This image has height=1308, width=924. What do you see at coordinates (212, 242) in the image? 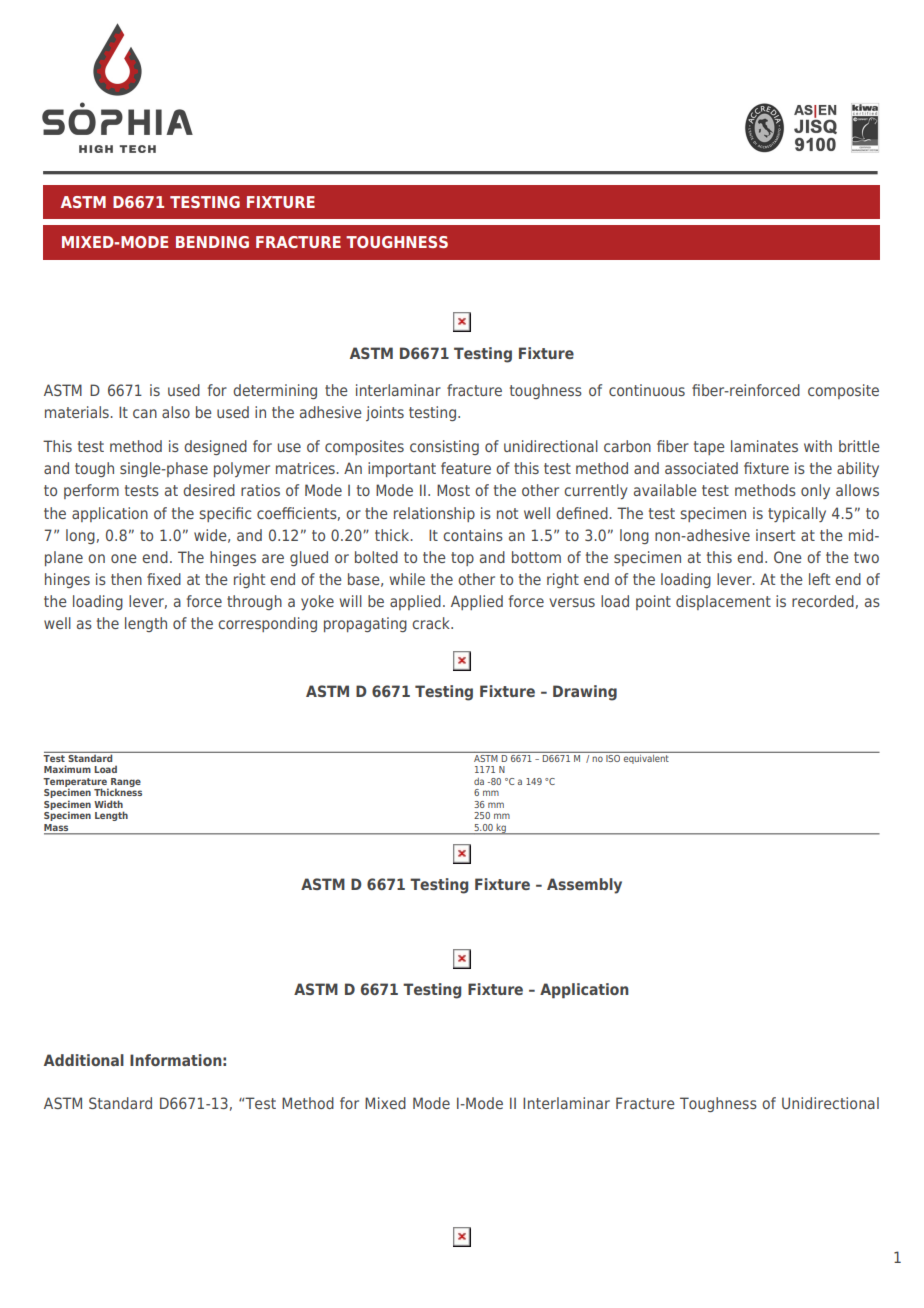
I see `BENDING` at bounding box center [212, 242].
